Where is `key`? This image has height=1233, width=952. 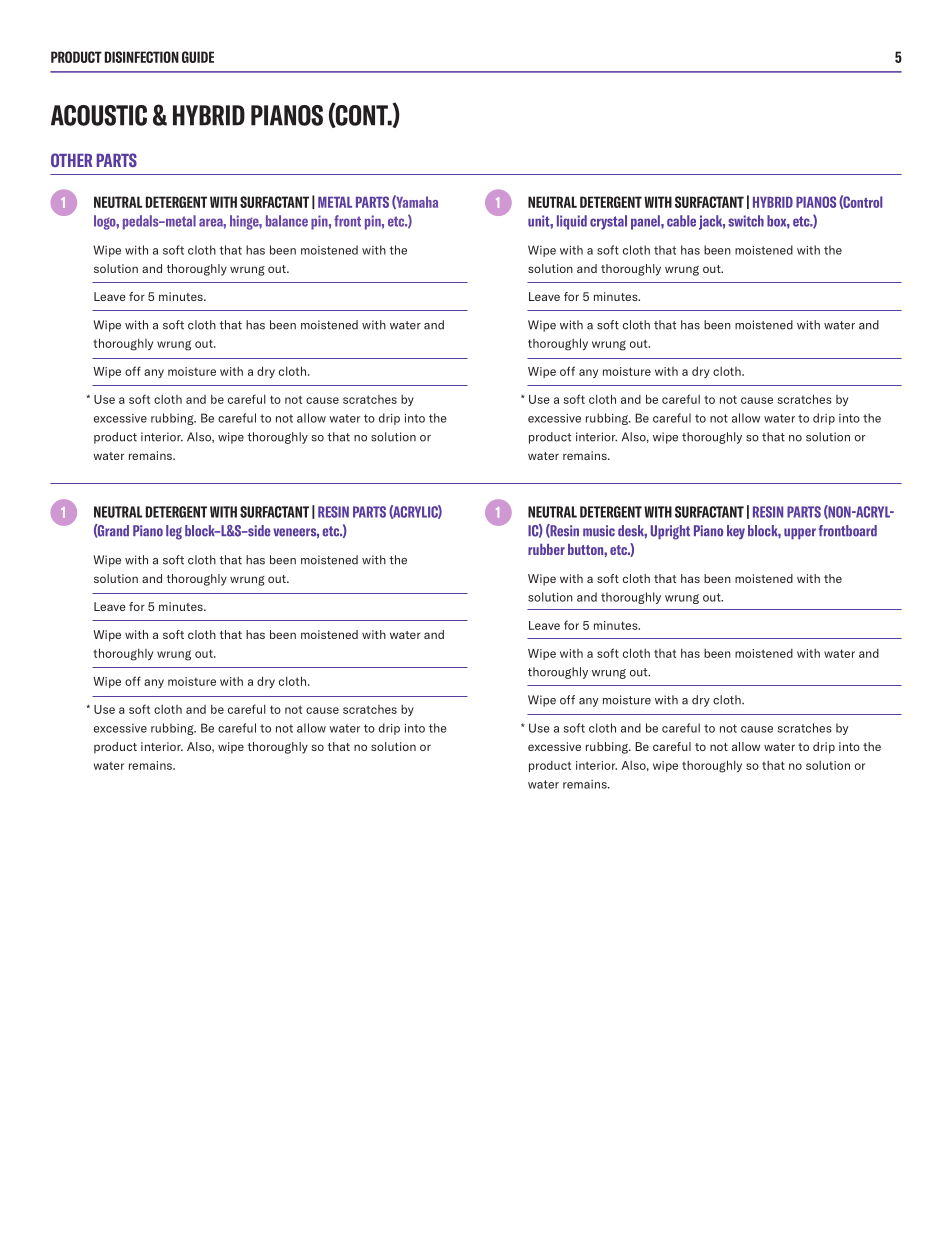
key is located at coordinates (736, 532).
